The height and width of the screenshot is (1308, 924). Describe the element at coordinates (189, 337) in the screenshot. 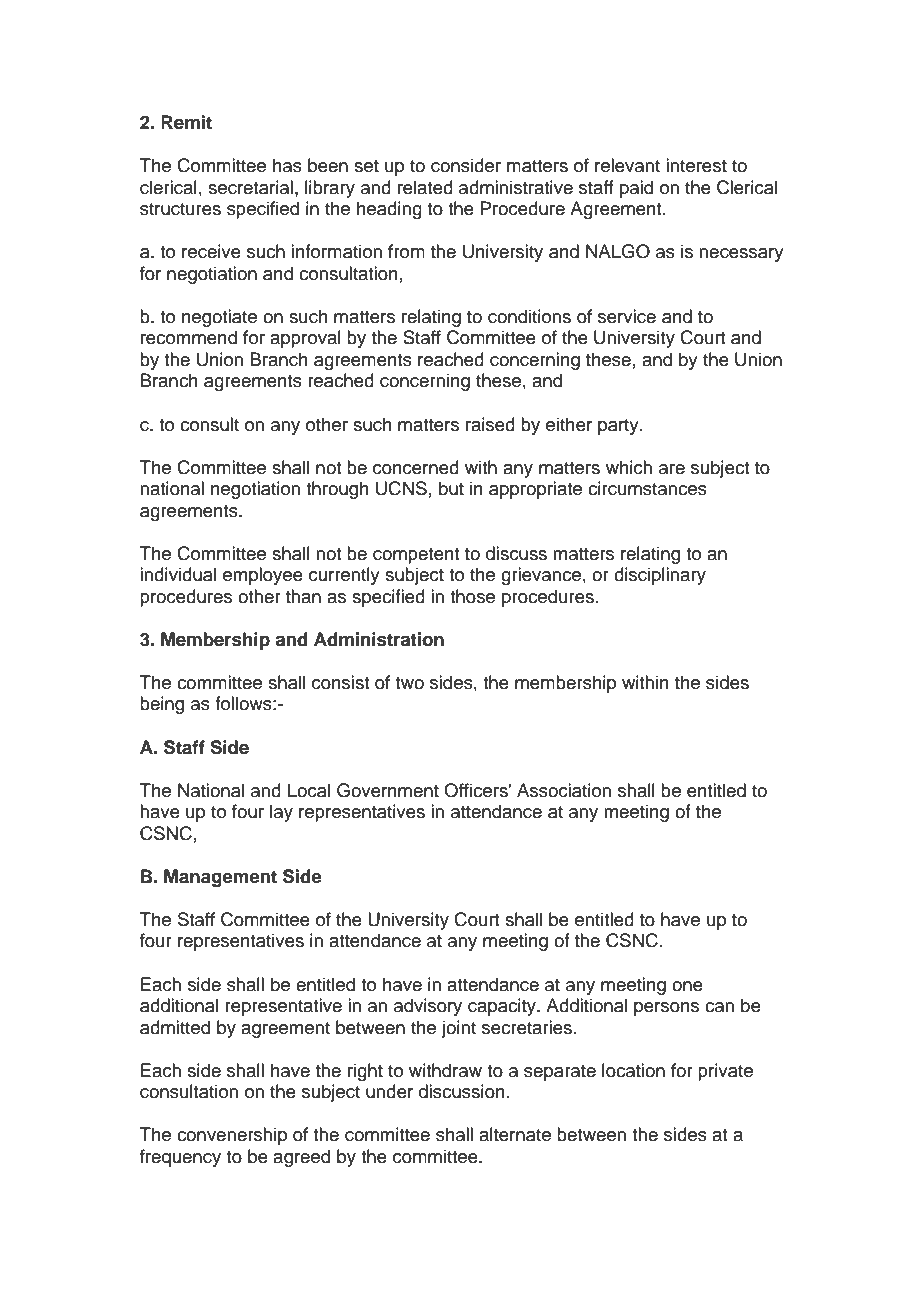

I see `recommend` at that location.
